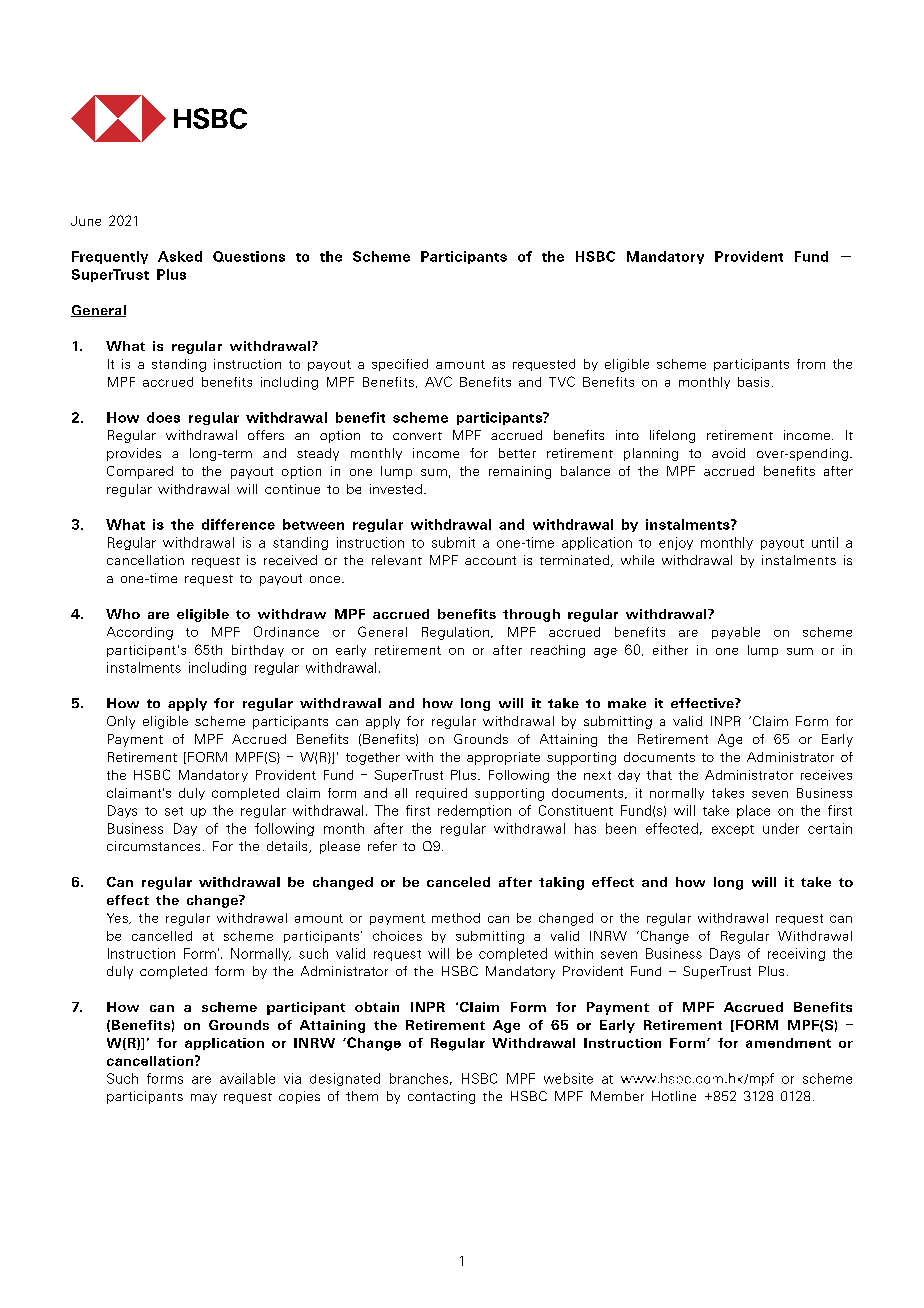 This screenshot has width=924, height=1308. I want to click on may, so click(204, 1099).
